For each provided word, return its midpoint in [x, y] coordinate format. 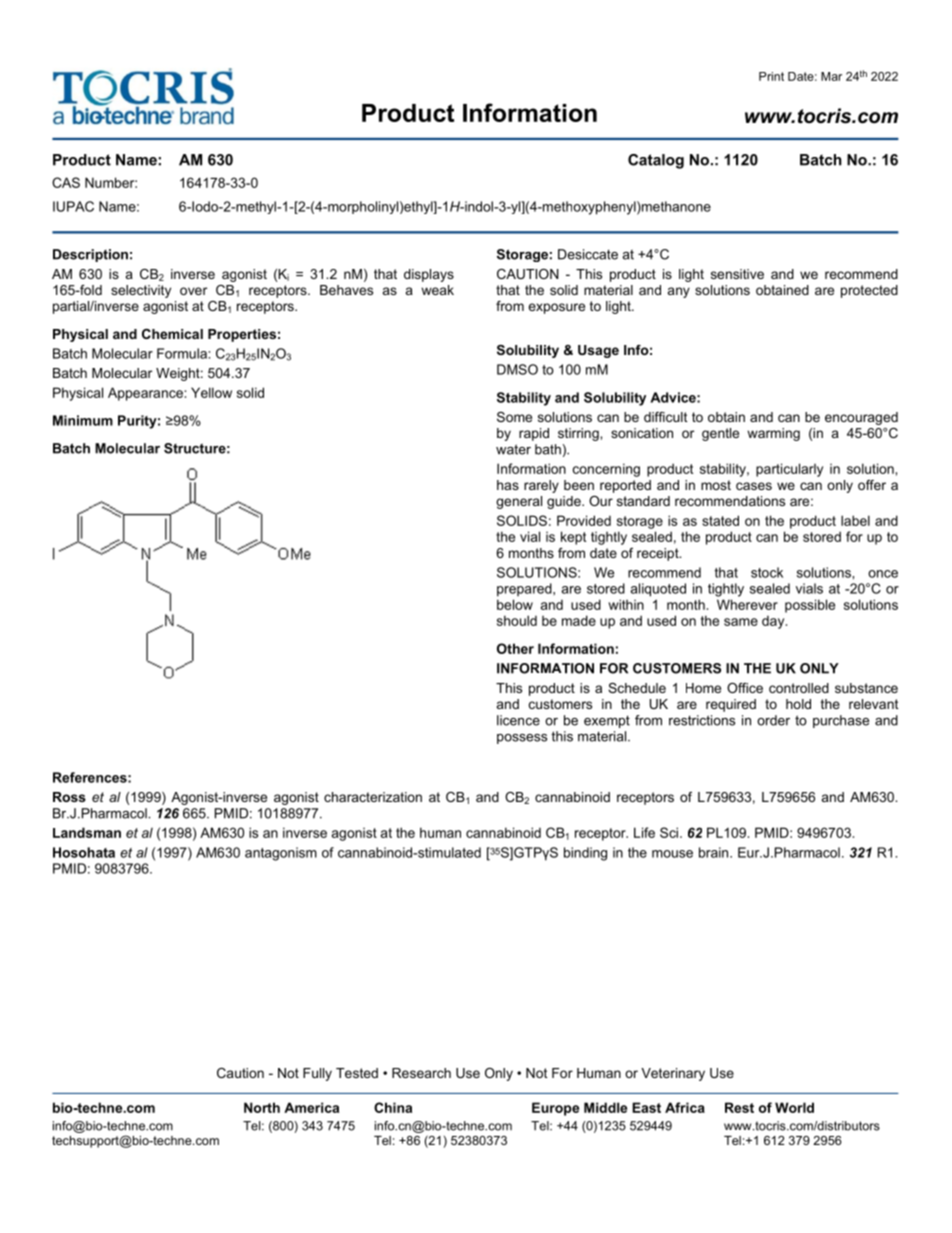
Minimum [83, 420]
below [515, 604]
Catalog [656, 161]
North [262, 1107]
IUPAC [73, 206]
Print [771, 76]
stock [767, 572]
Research [421, 1073]
